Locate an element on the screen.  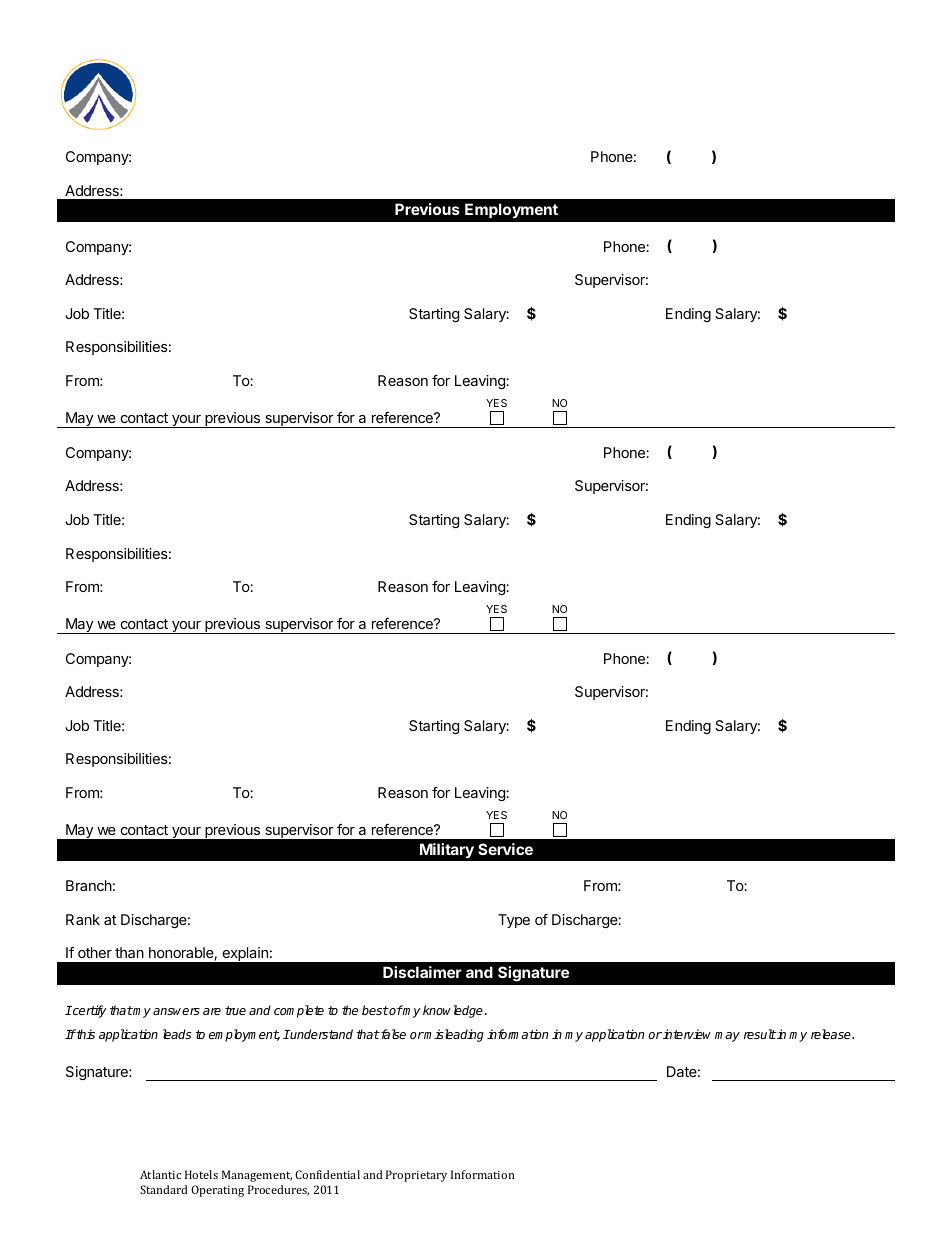
Atlantic is located at coordinates (160, 1174).
